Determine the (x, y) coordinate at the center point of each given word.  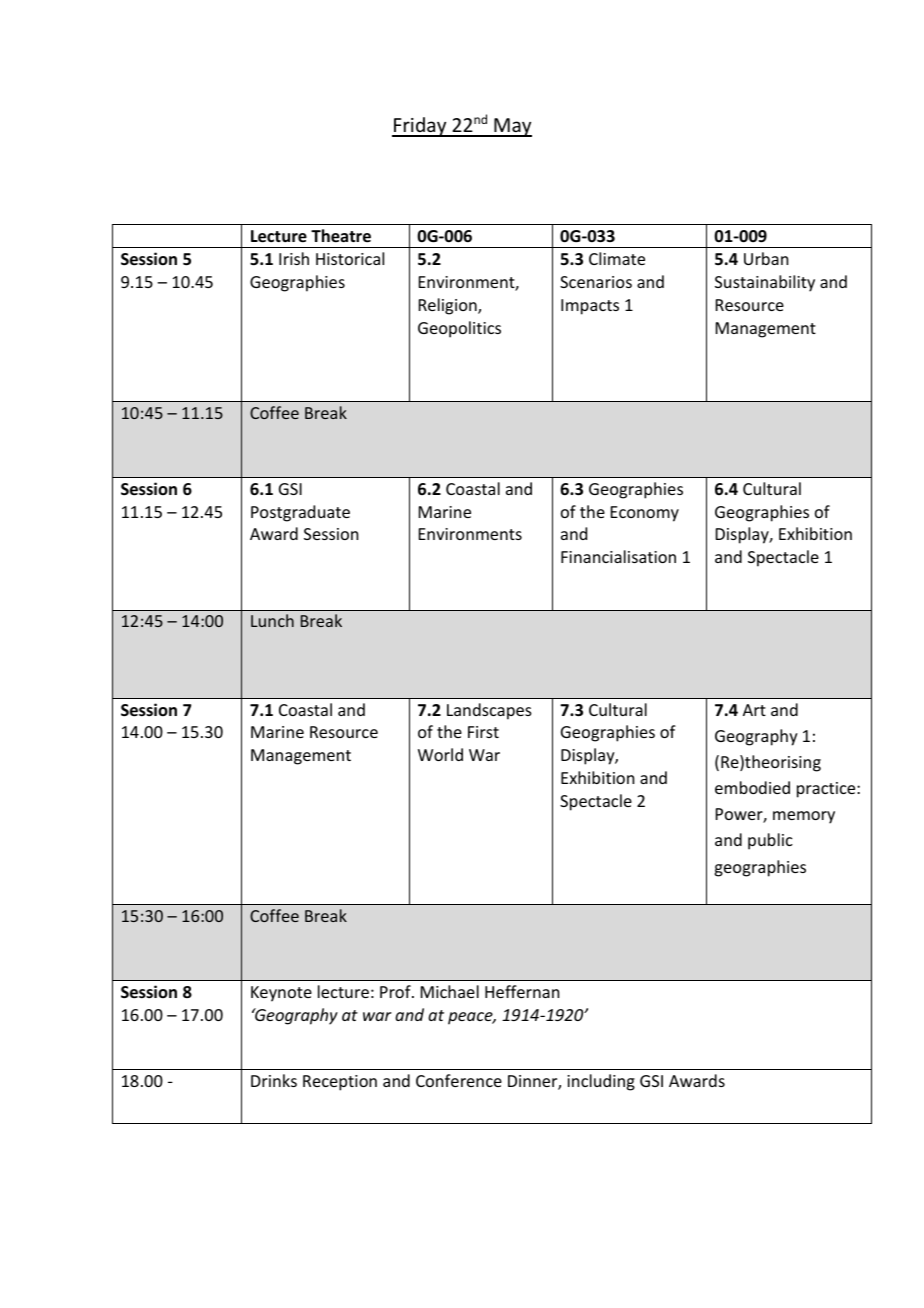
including (601, 1082)
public (770, 841)
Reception (340, 1083)
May (512, 127)
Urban (766, 258)
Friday (420, 127)
